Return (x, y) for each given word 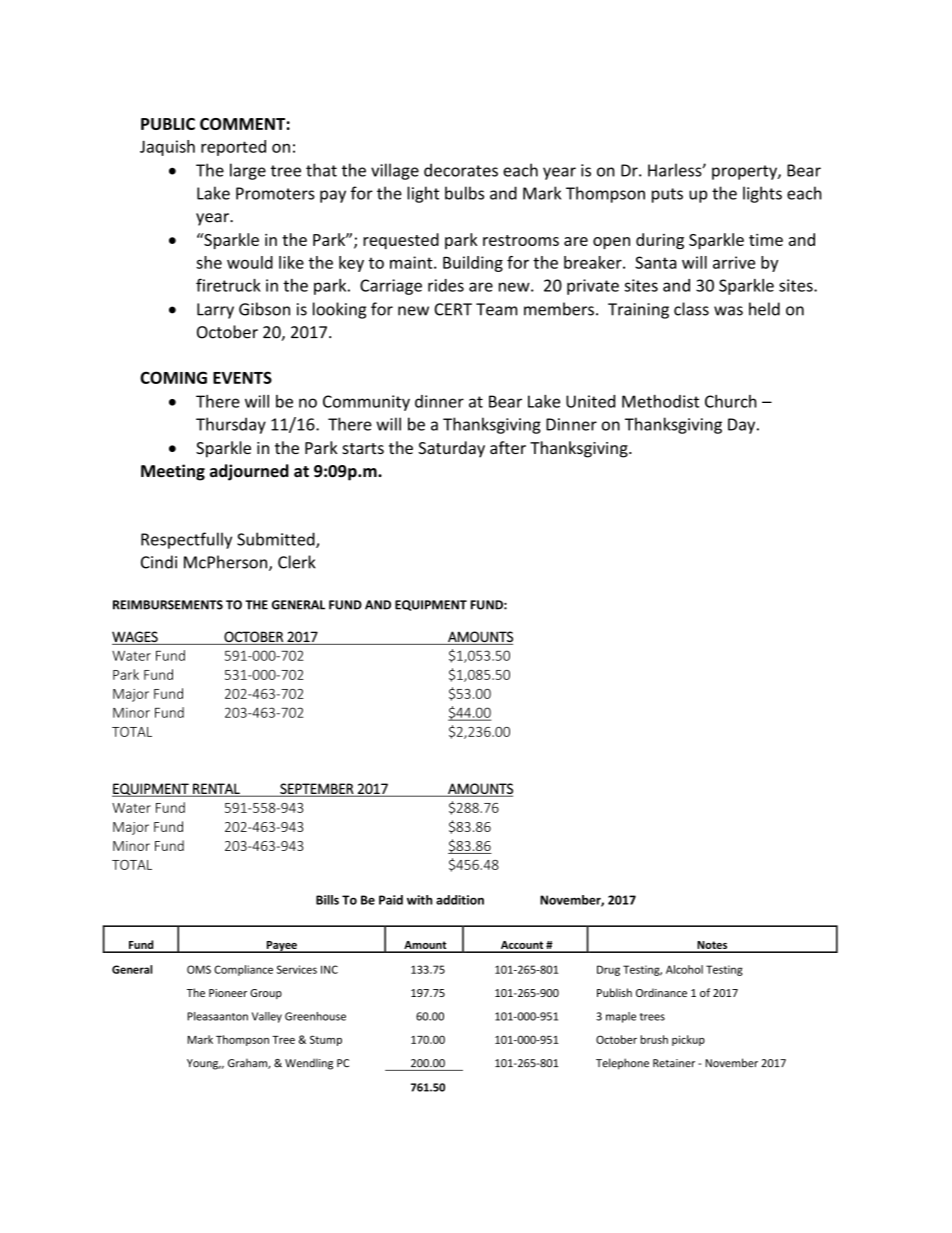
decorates (461, 170)
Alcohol (684, 969)
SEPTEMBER (317, 789)
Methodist (660, 401)
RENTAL (216, 789)
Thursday (231, 425)
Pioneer (228, 993)
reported (233, 148)
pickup (688, 1040)
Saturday (451, 449)
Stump (326, 1040)
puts (667, 195)
